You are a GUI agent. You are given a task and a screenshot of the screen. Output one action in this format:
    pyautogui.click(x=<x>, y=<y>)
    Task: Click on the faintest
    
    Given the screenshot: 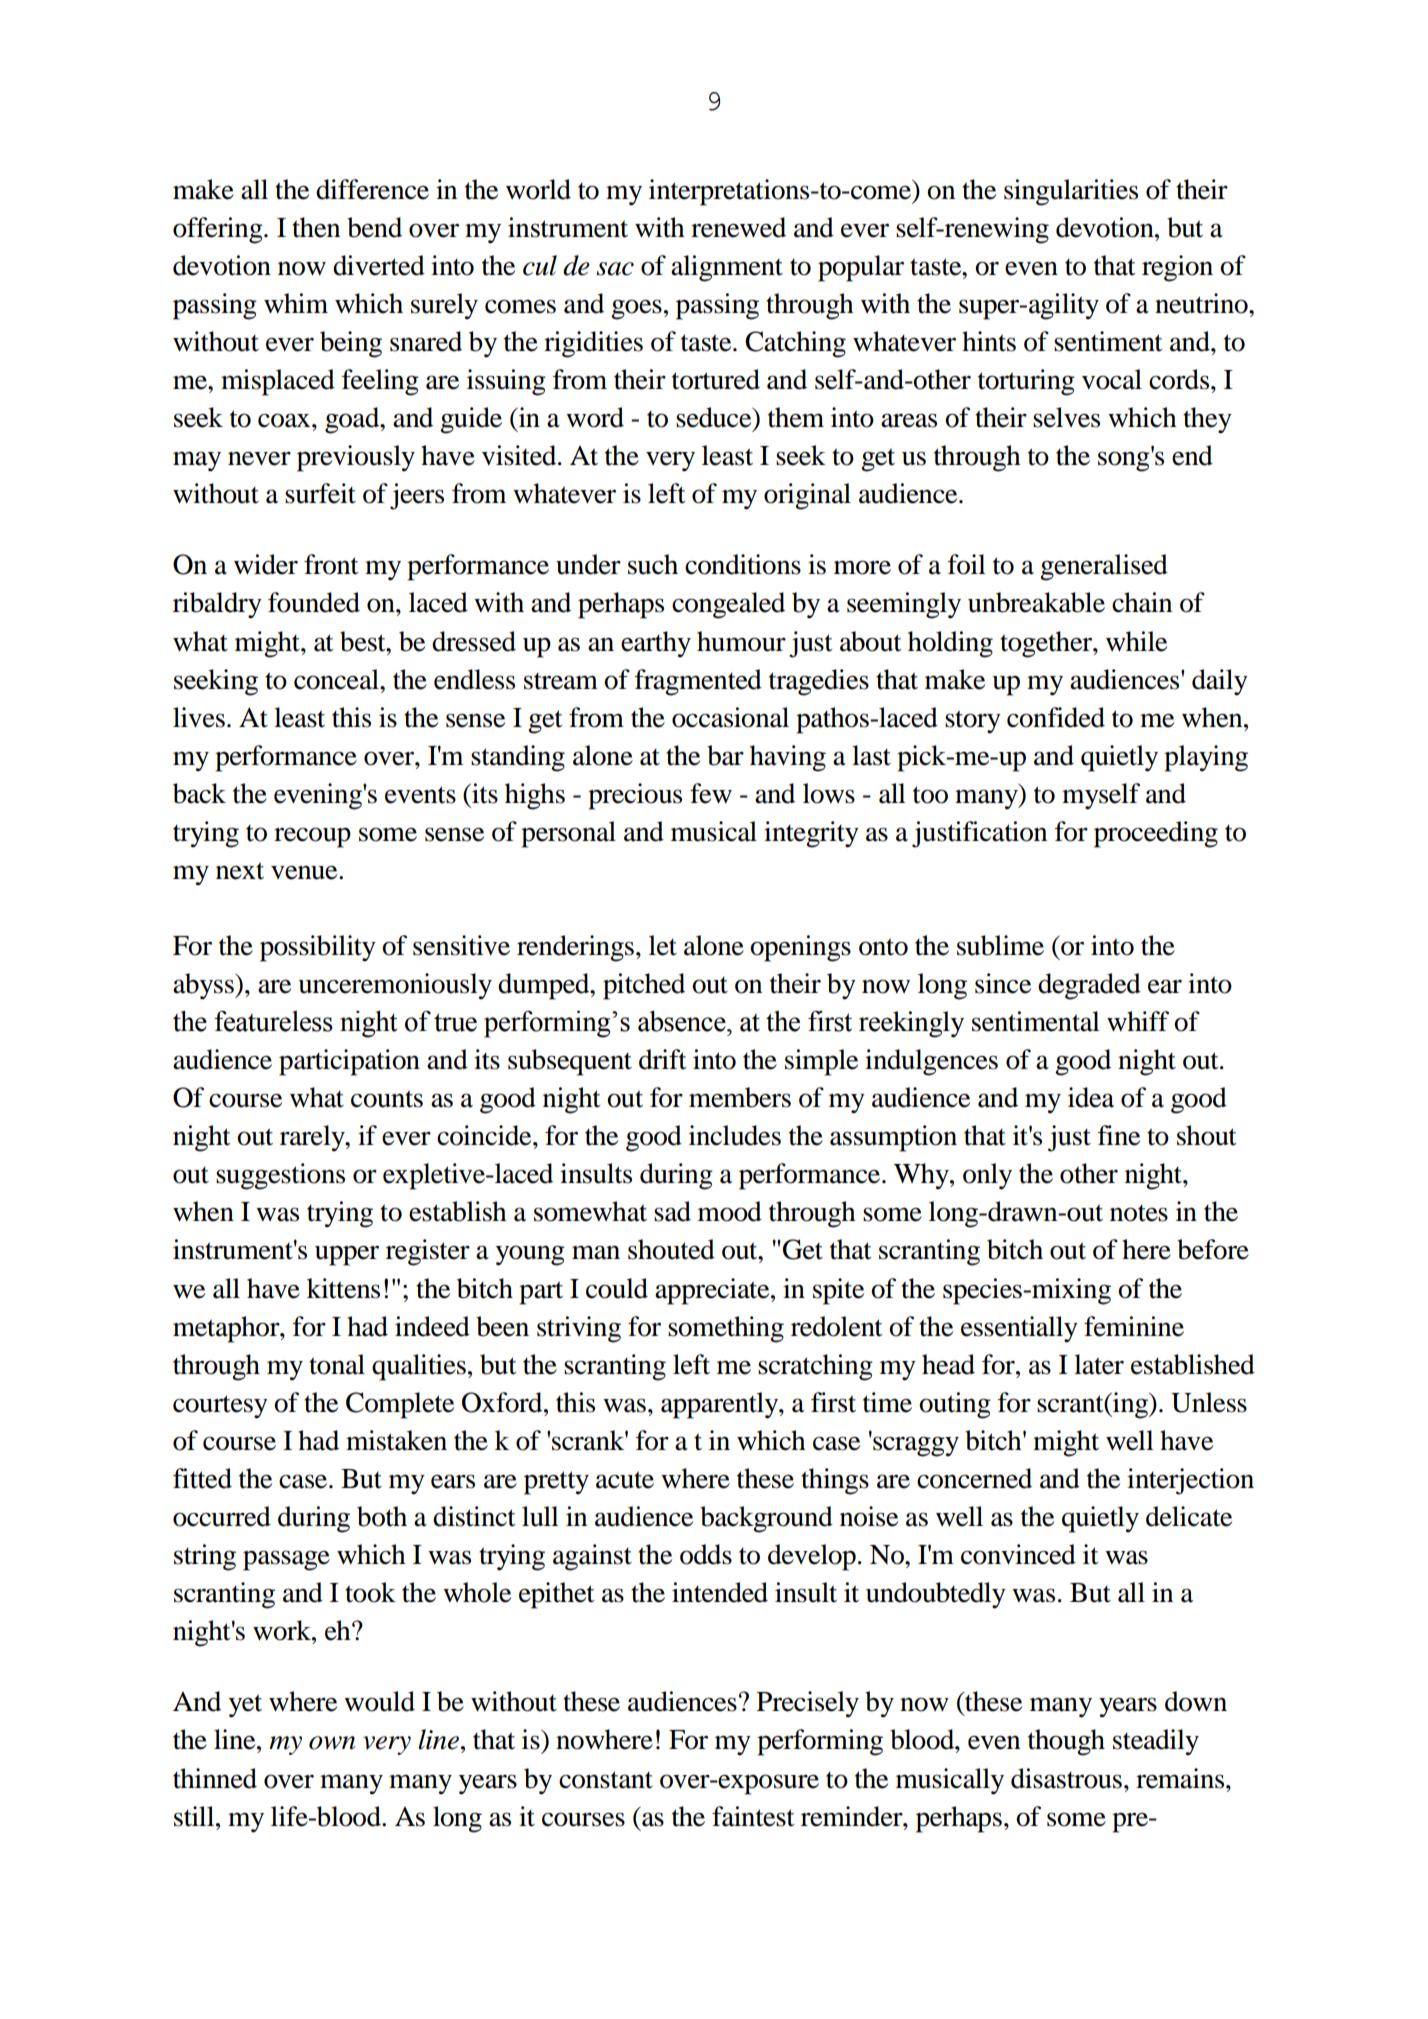 What is the action you would take?
    pyautogui.click(x=753, y=1816)
